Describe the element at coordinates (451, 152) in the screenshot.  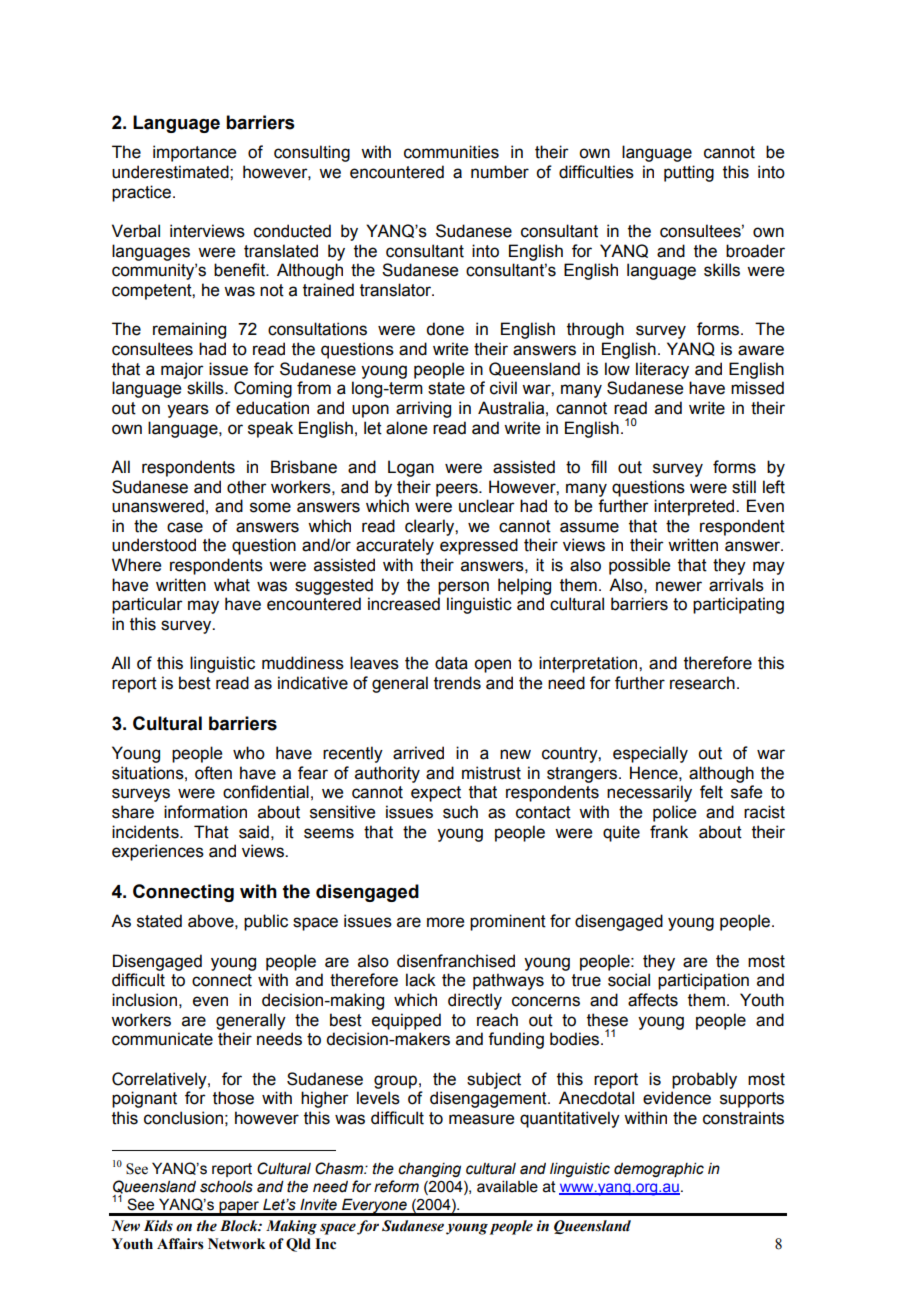
I see `communities` at that location.
